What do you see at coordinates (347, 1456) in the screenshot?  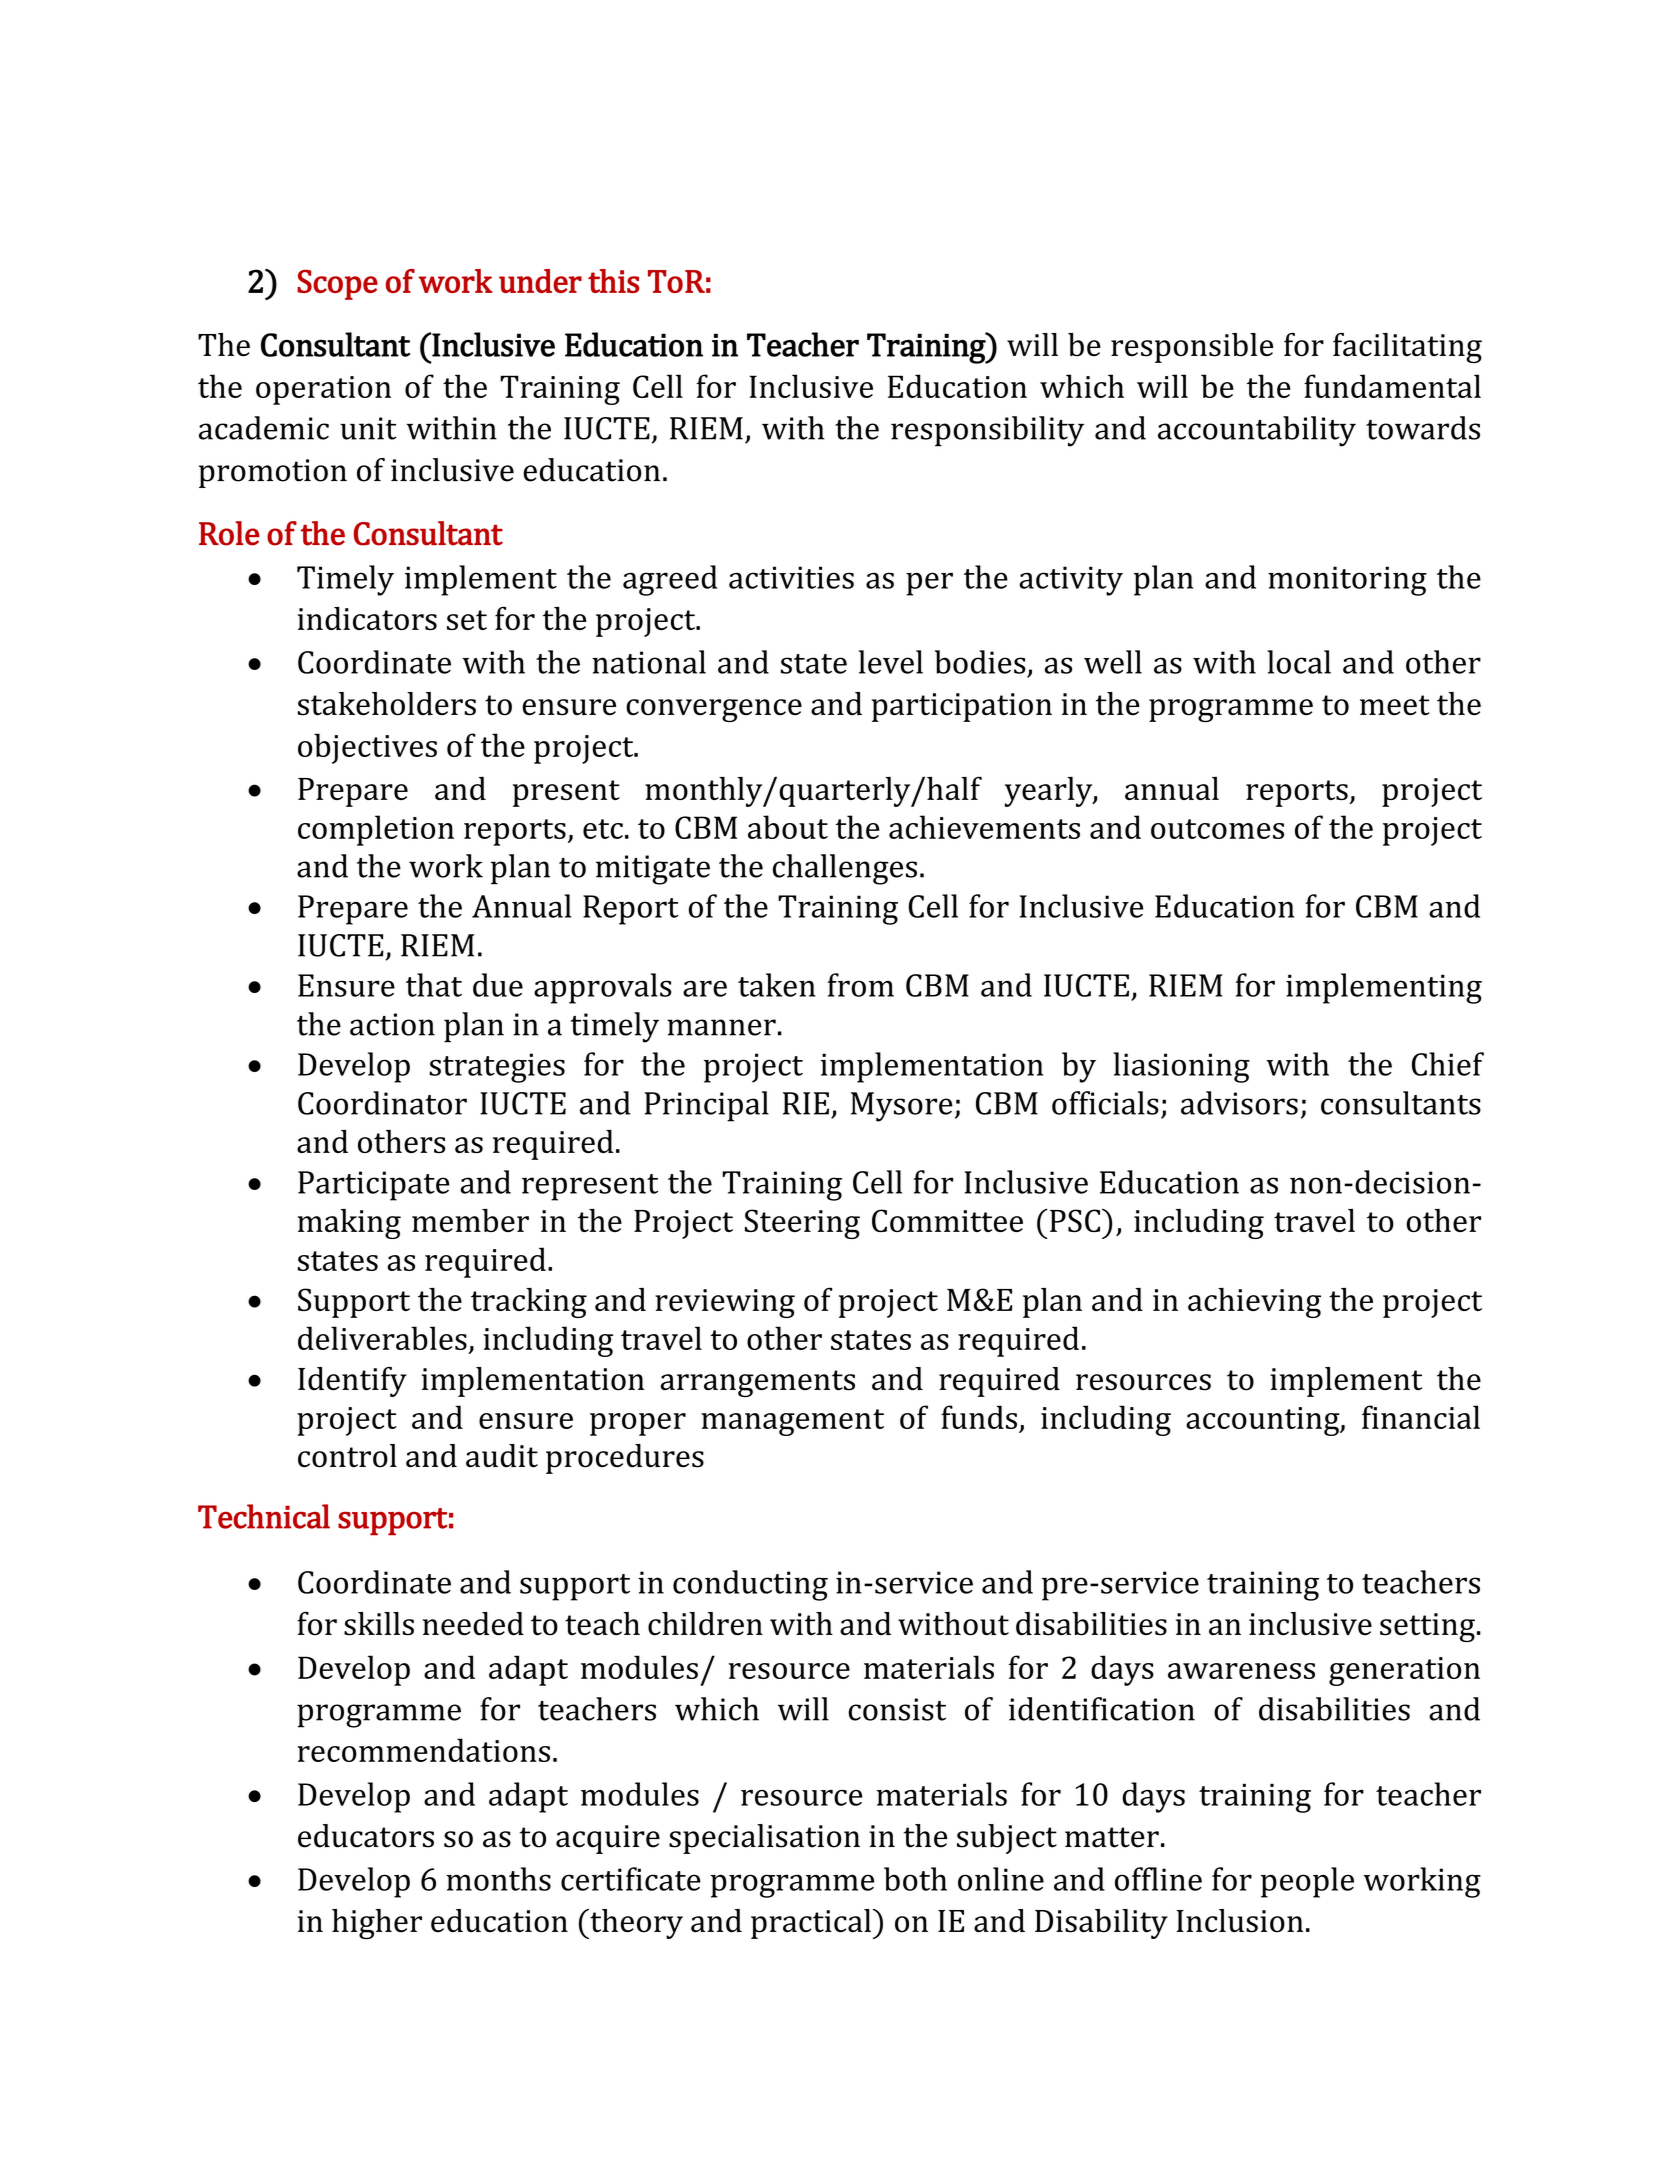 I see `control` at bounding box center [347, 1456].
